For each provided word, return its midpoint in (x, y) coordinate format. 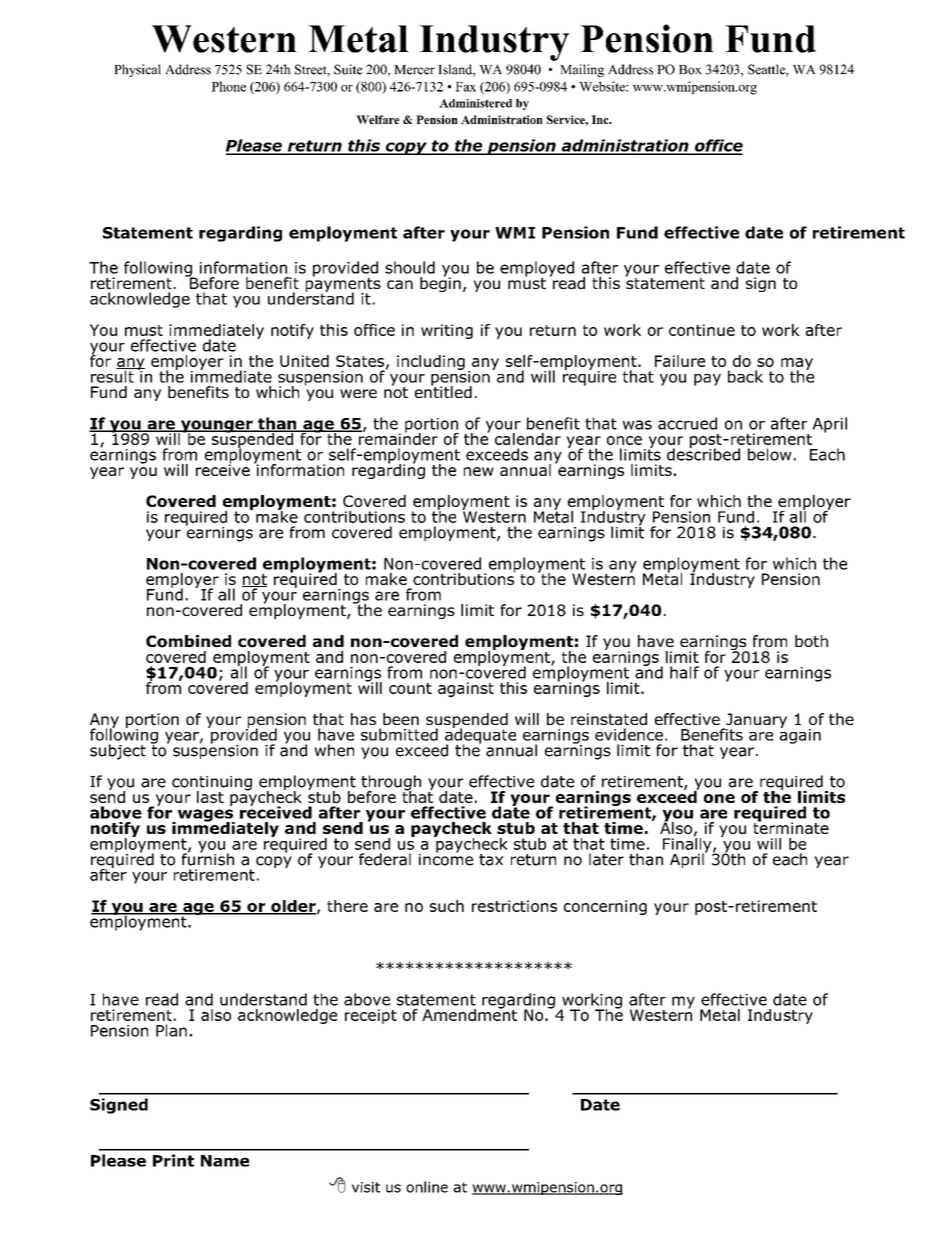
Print (173, 1160)
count (410, 688)
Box (690, 70)
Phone (228, 86)
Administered (475, 103)
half (684, 672)
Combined (188, 641)
